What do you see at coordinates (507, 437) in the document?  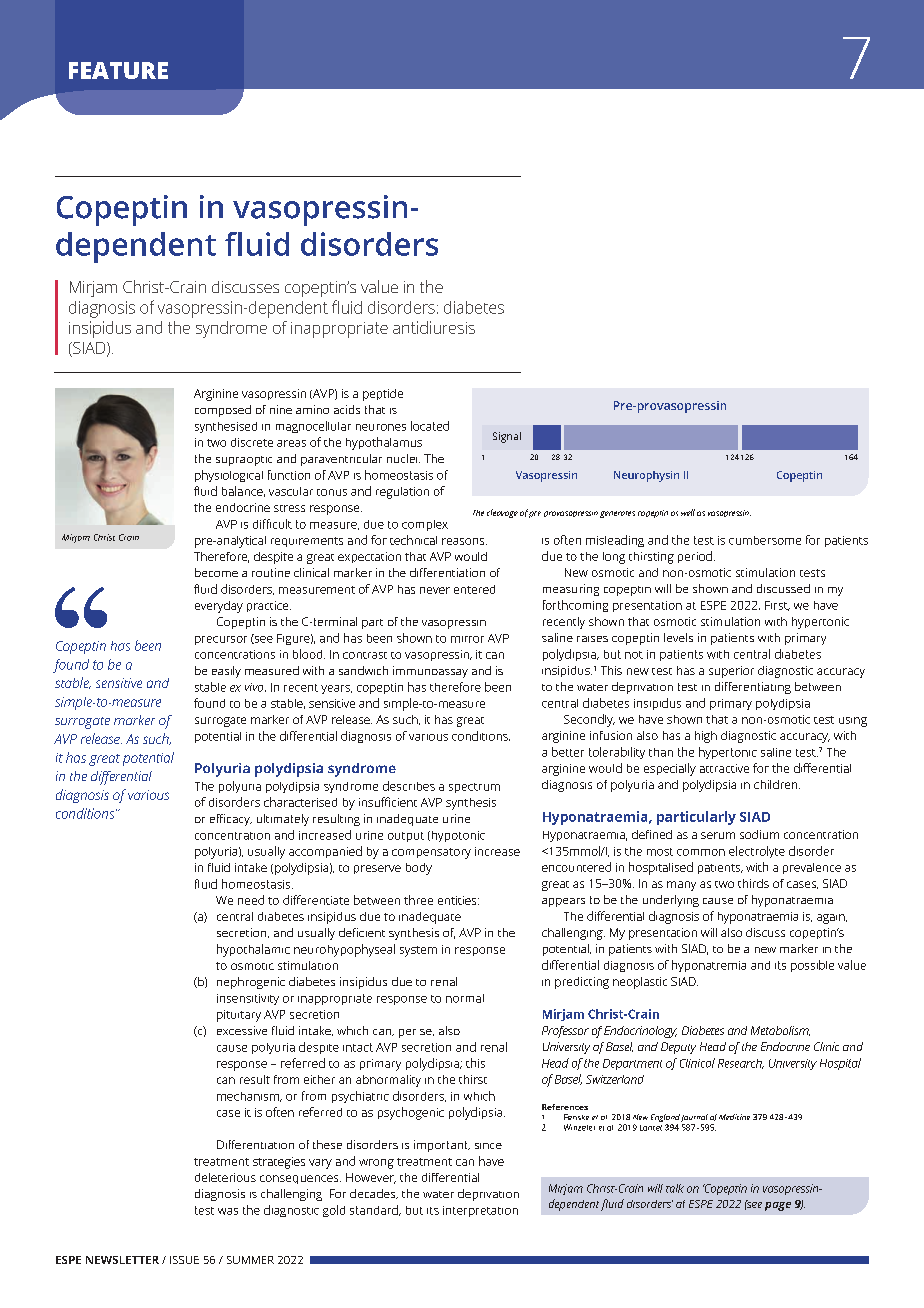 I see `Signal` at bounding box center [507, 437].
